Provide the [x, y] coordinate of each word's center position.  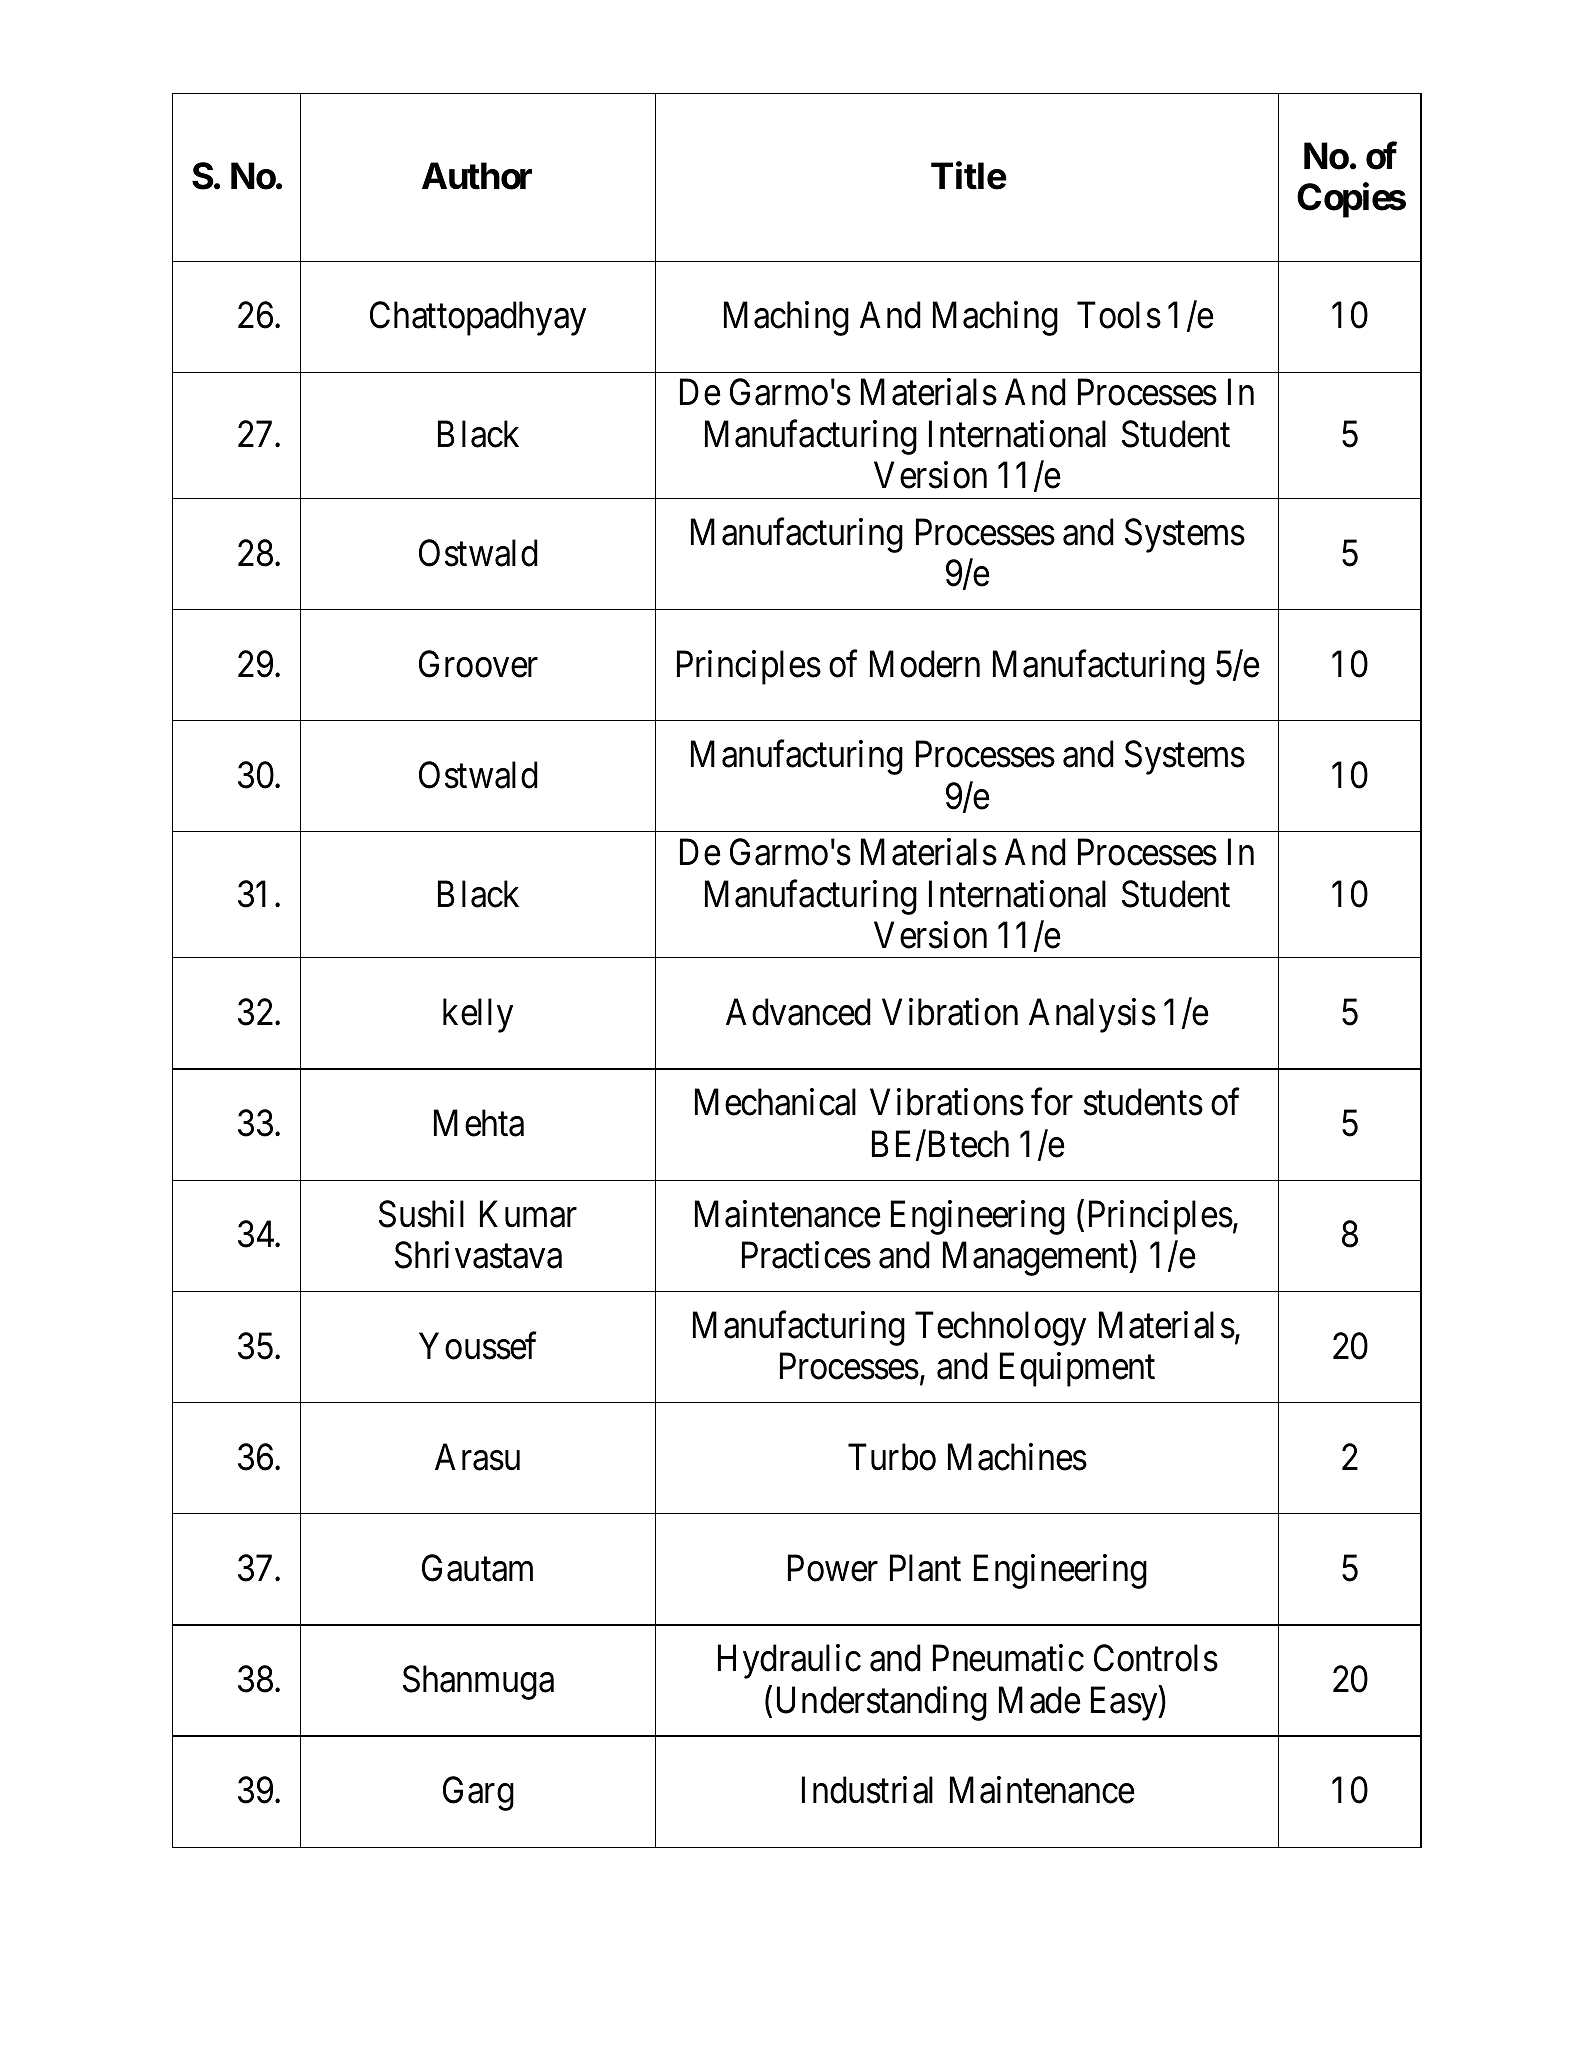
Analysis [1092, 1015]
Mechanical [775, 1102]
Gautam [477, 1568]
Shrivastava [478, 1255]
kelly [478, 1015]
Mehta [479, 1123]
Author [477, 176]
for [1052, 1102]
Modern [925, 664]
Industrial [867, 1790]
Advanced [798, 1012]
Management [1037, 1259]
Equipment [1077, 1370]
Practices [806, 1255]
